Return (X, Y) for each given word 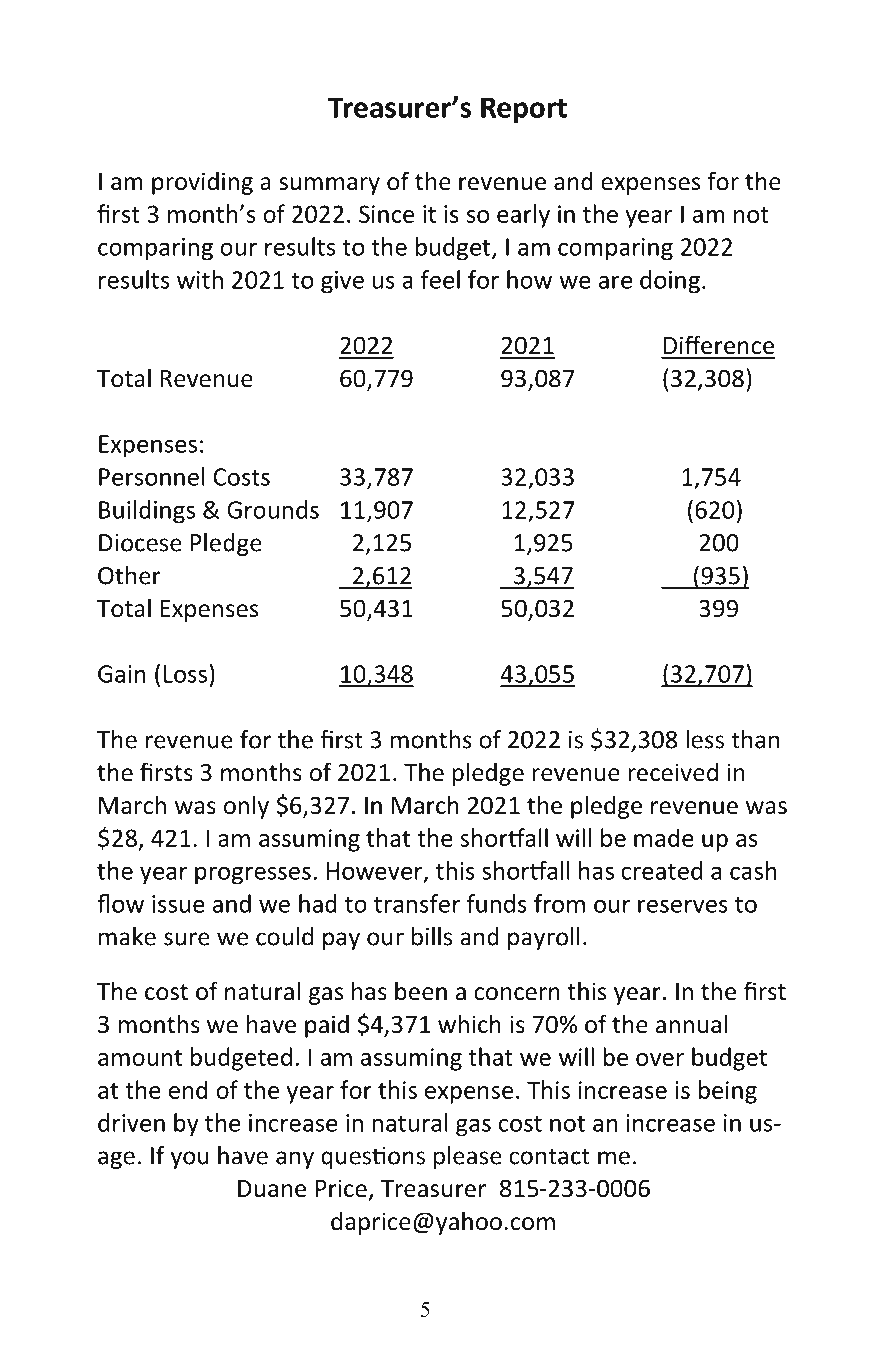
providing (202, 183)
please (468, 1157)
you (190, 1160)
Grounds (273, 509)
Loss (185, 674)
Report (524, 110)
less (705, 739)
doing (670, 282)
